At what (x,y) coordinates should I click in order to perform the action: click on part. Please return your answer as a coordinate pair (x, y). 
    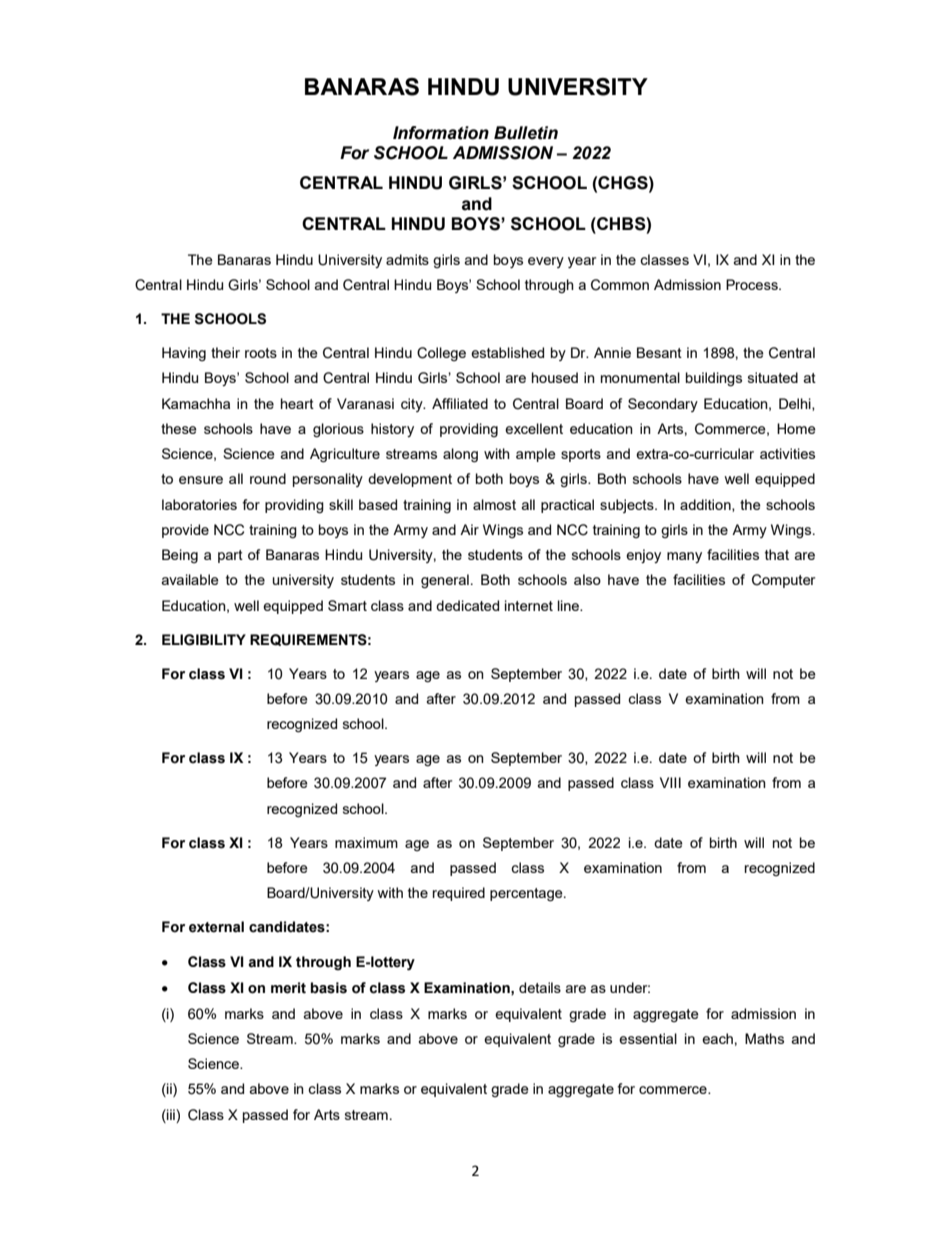
    Looking at the image, I should click on (230, 556).
